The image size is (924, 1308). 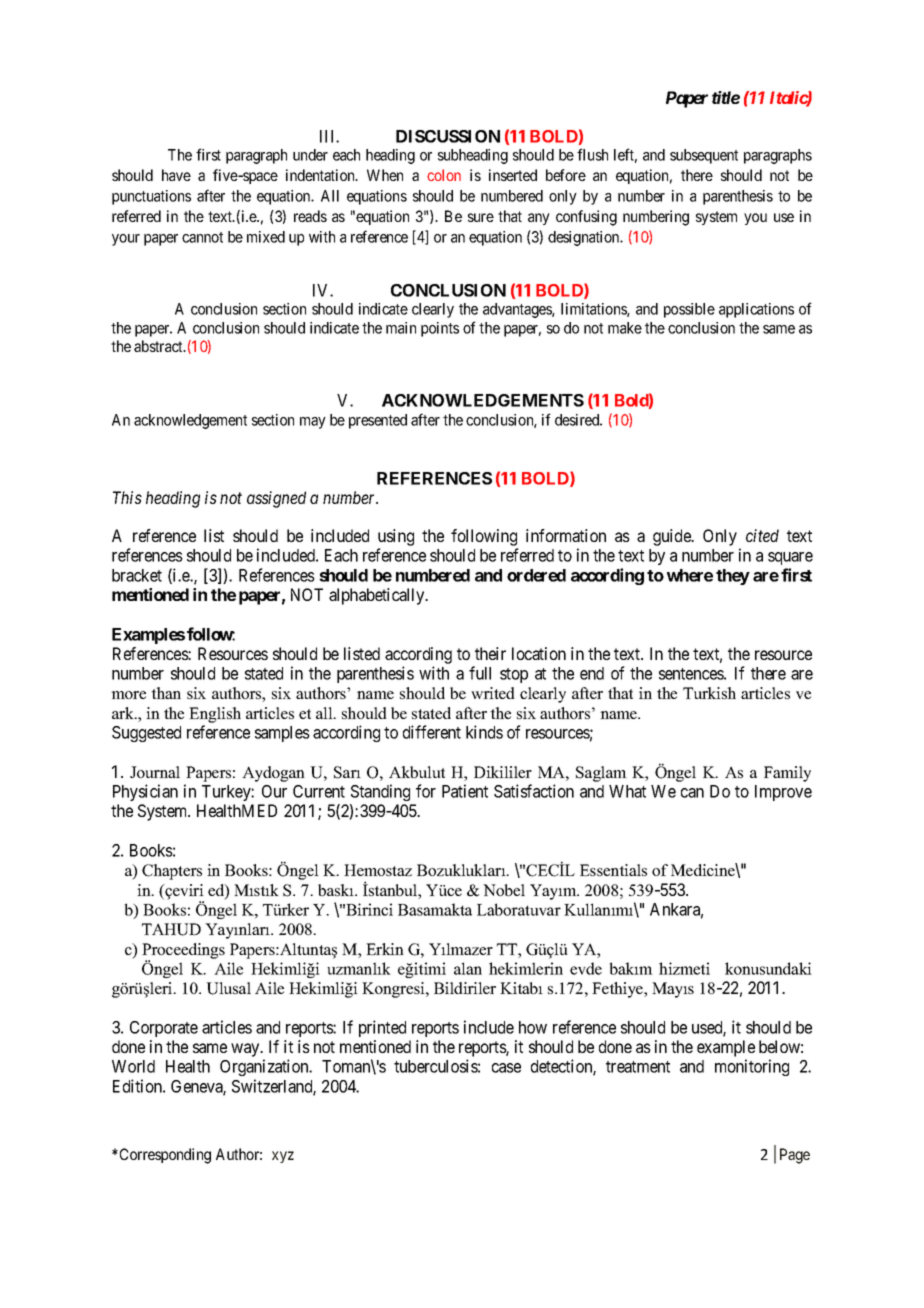 I want to click on colon, so click(x=444, y=175).
